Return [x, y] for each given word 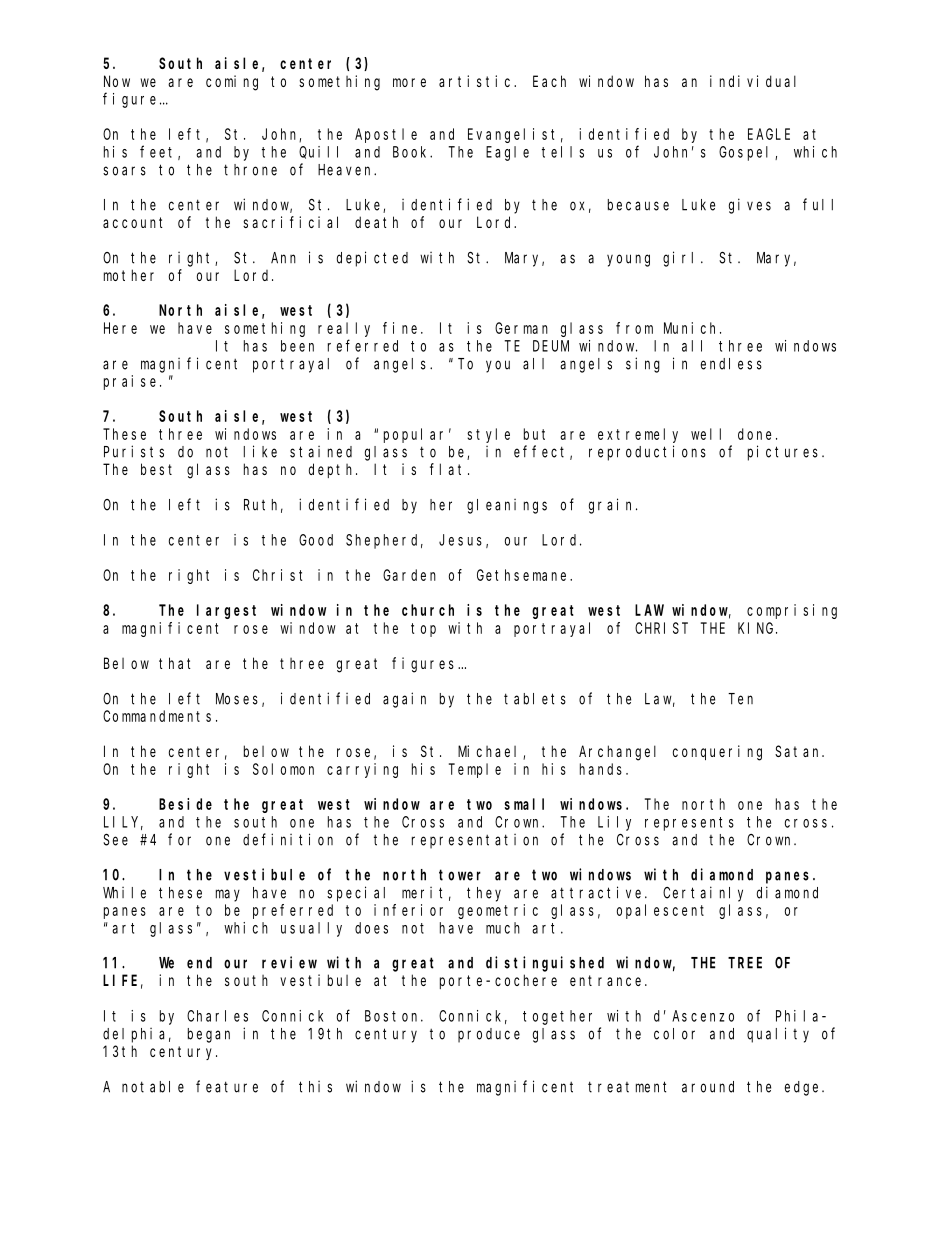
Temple [475, 770]
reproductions [647, 453]
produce [489, 1035]
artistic [477, 81]
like [260, 451]
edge [804, 1088]
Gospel [747, 153]
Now [117, 81]
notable [153, 1087]
